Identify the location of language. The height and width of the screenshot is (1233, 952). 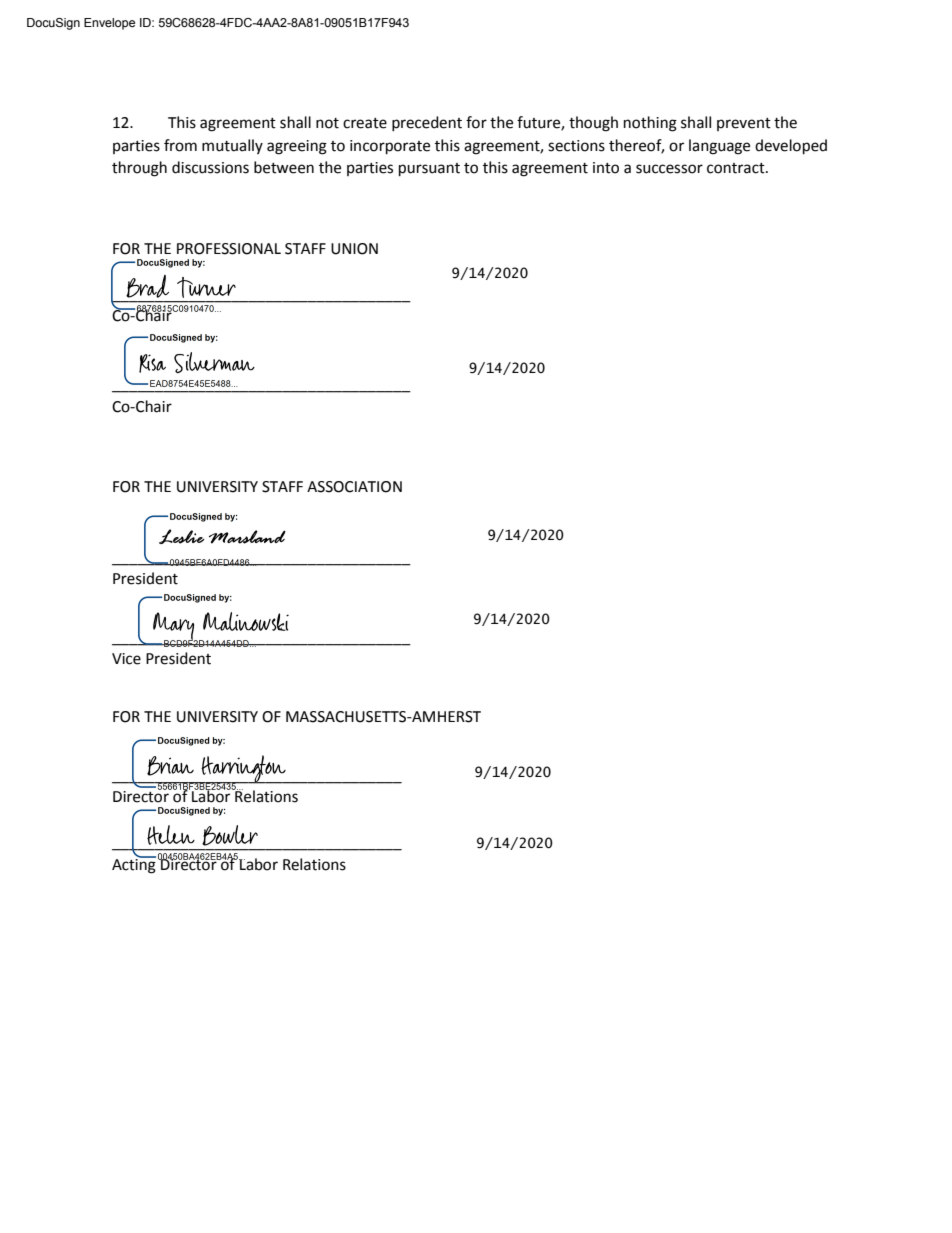
(719, 147).
